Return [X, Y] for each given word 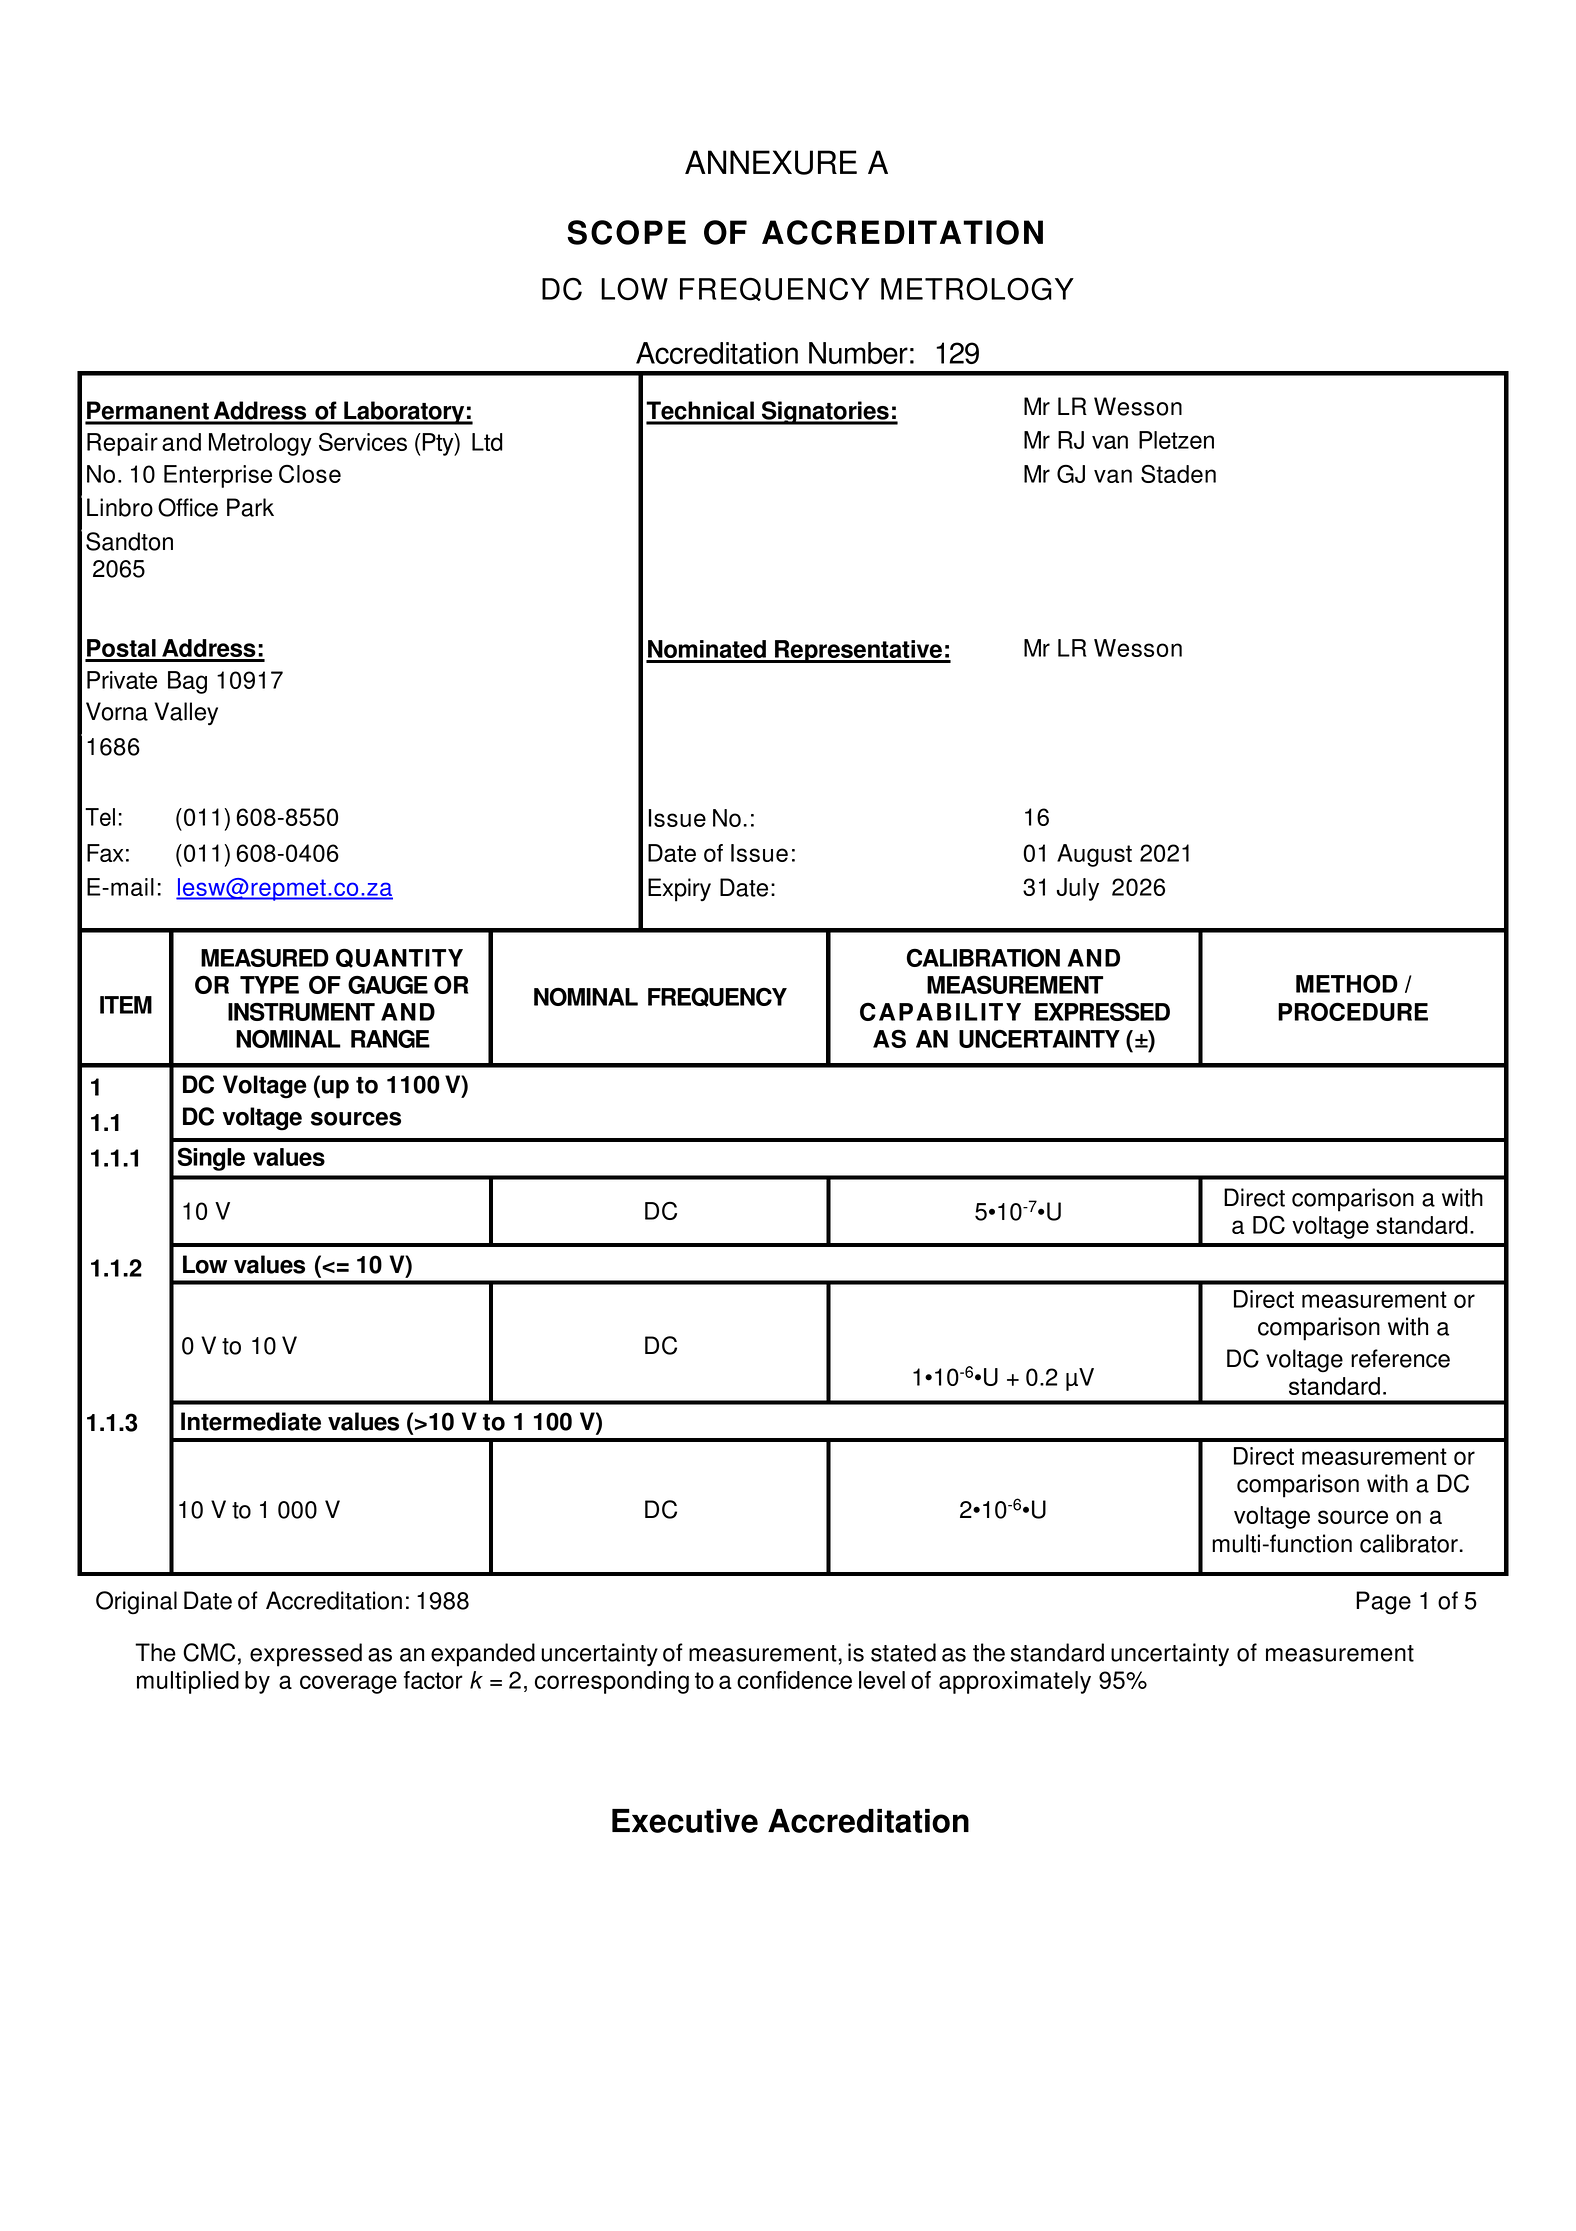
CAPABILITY [940, 1011]
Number [858, 353]
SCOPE [626, 232]
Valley [186, 714]
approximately [1015, 1682]
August [1094, 855]
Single [211, 1159]
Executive [685, 1821]
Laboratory [404, 413]
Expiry [679, 890]
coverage [348, 1684]
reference [1400, 1358]
